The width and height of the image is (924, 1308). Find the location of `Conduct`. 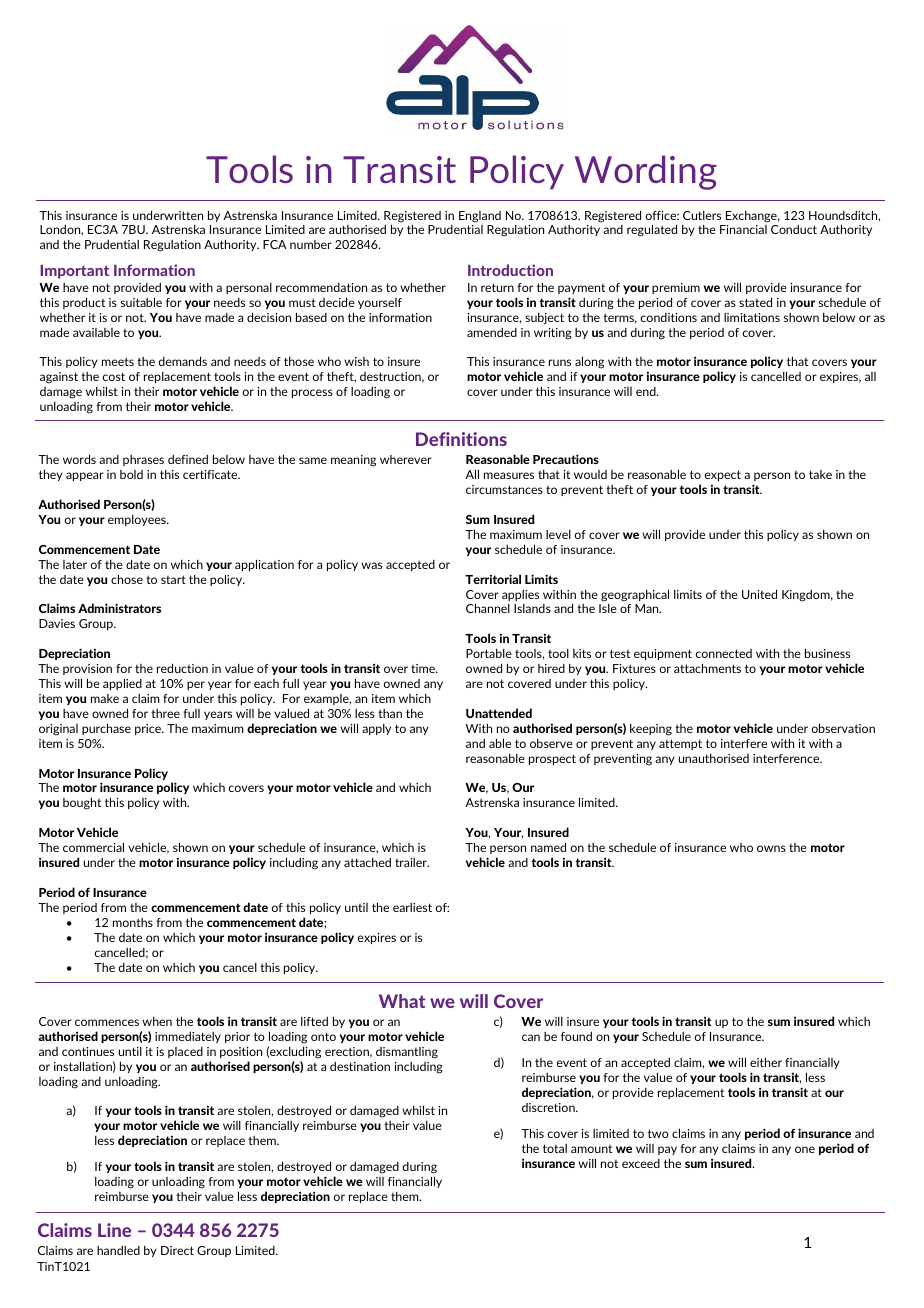

Conduct is located at coordinates (794, 229).
